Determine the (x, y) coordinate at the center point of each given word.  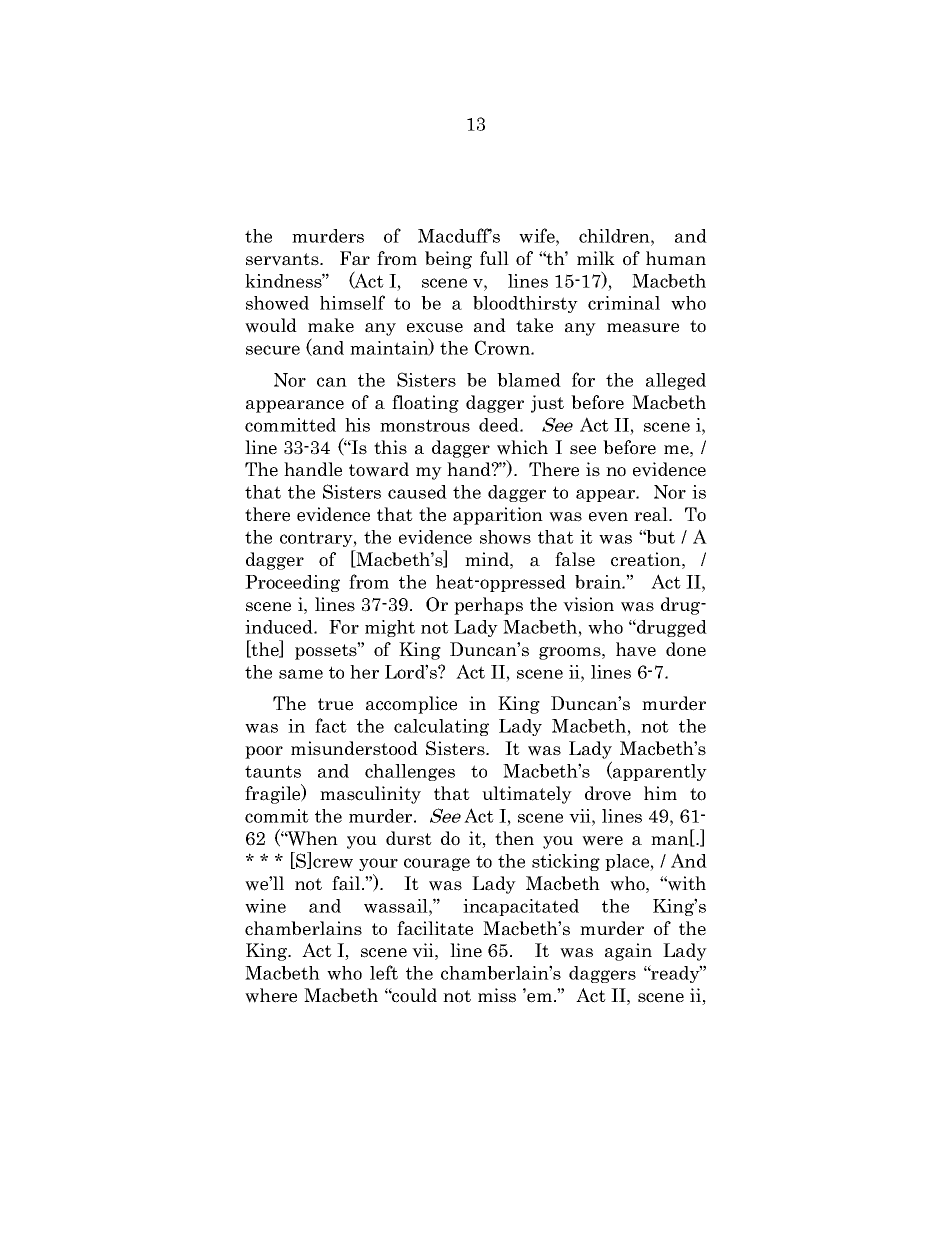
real (652, 514)
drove (608, 793)
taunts (273, 771)
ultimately (527, 795)
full (494, 258)
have (636, 649)
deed (500, 425)
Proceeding (292, 583)
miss (497, 995)
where (271, 995)
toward (379, 469)
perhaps (488, 606)
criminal (624, 303)
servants (283, 259)
